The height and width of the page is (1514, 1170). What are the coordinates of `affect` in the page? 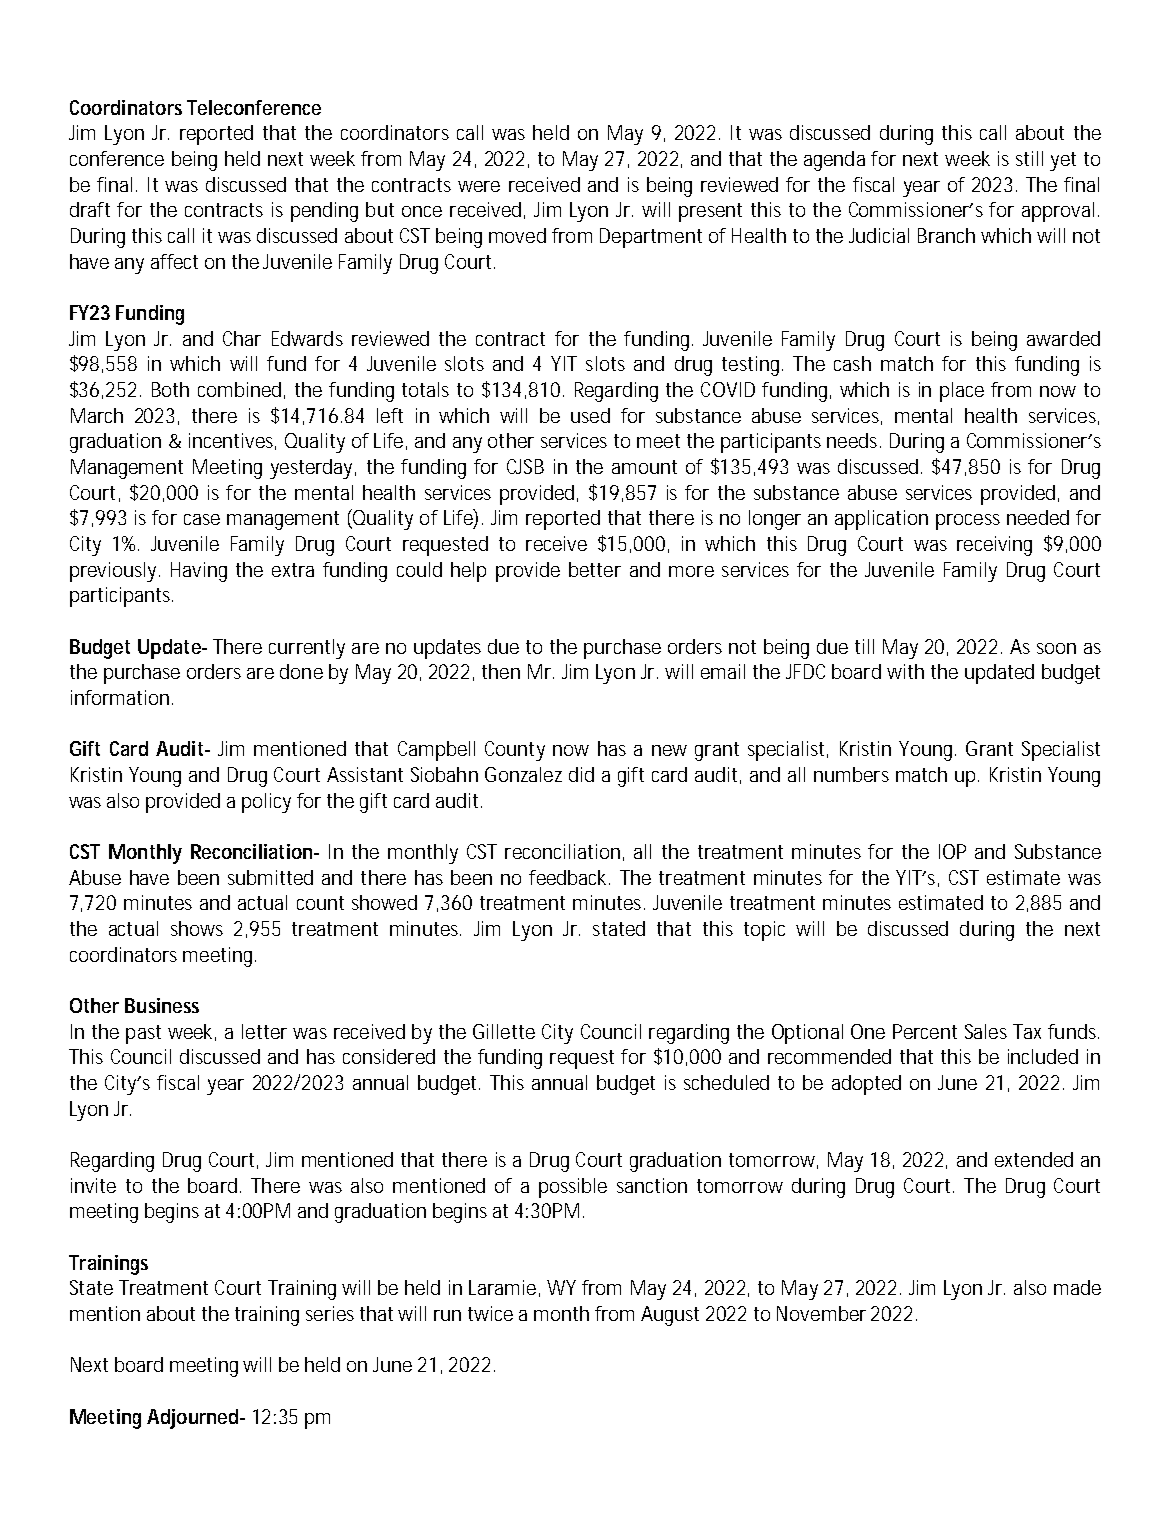 It's located at (174, 261).
